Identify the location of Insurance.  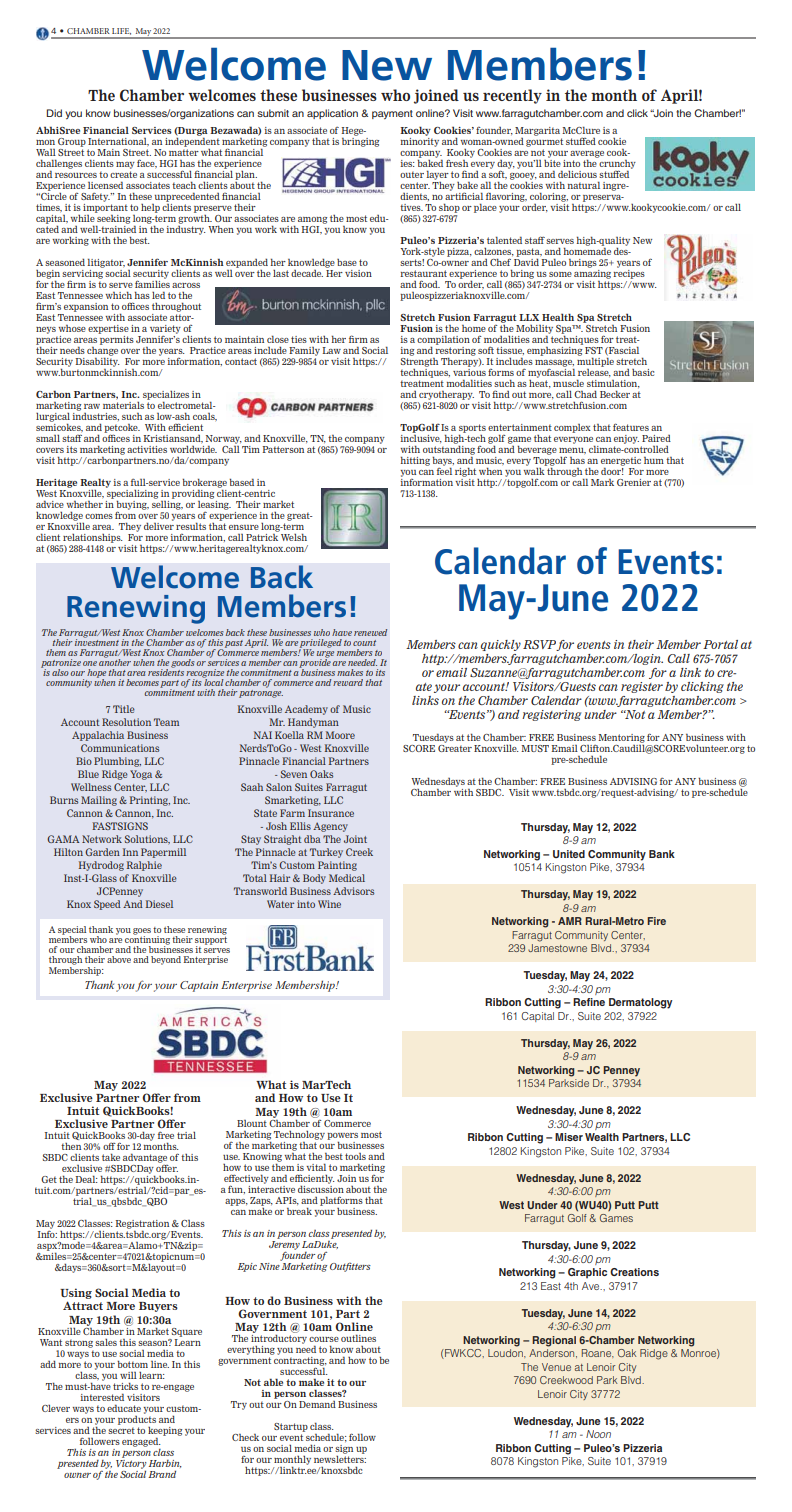
(331, 813).
